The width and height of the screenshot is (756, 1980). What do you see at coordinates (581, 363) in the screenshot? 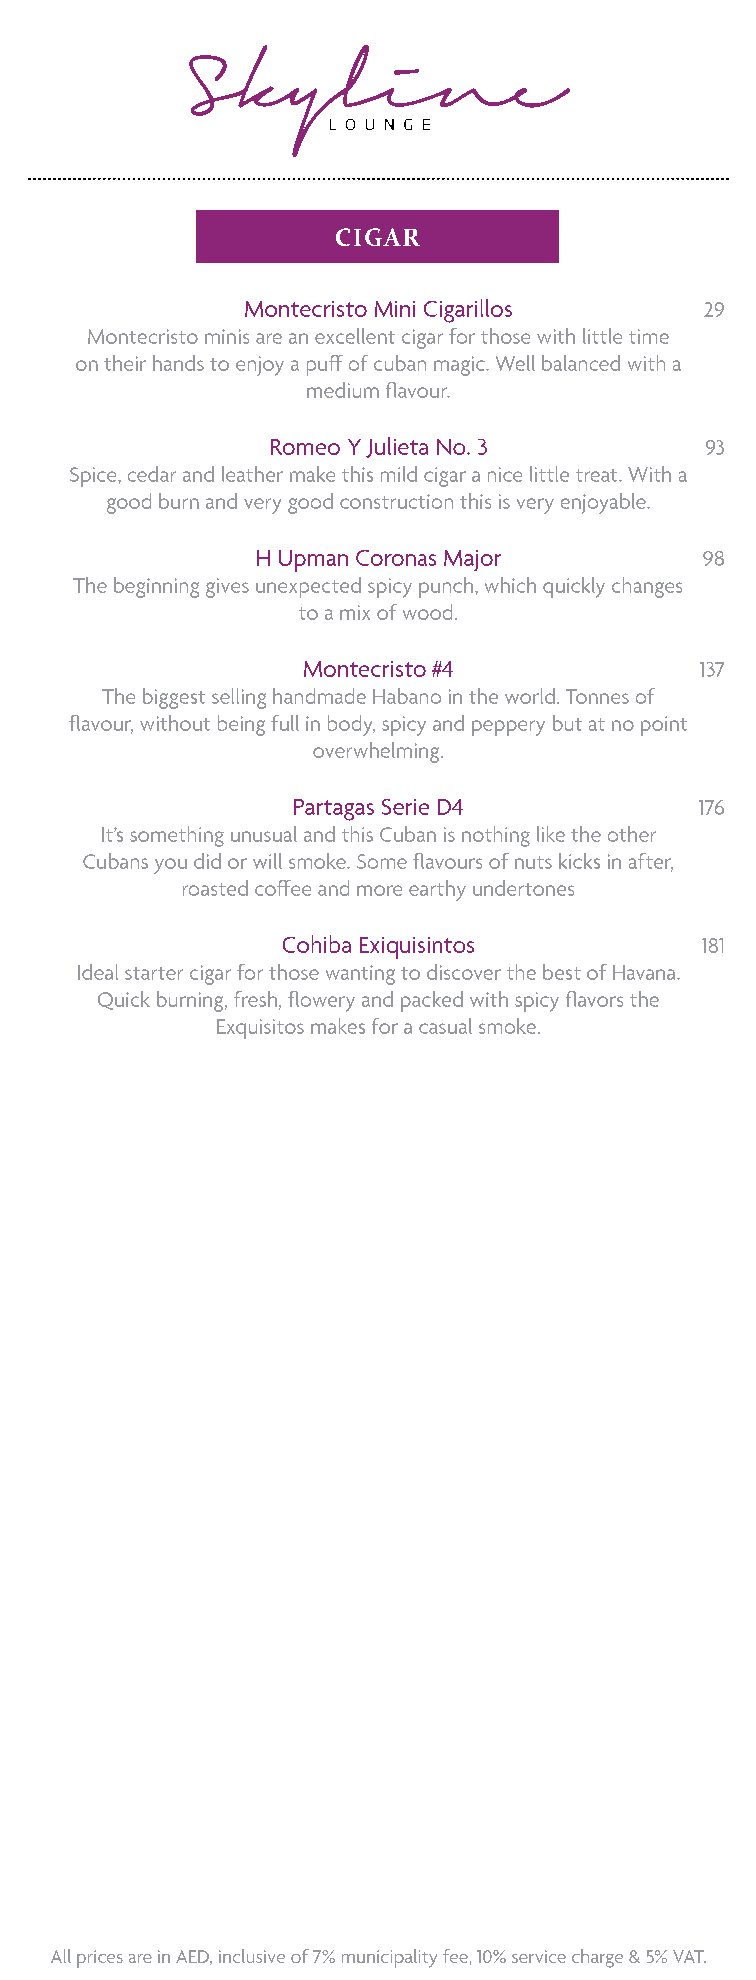
I see `balanced` at bounding box center [581, 363].
